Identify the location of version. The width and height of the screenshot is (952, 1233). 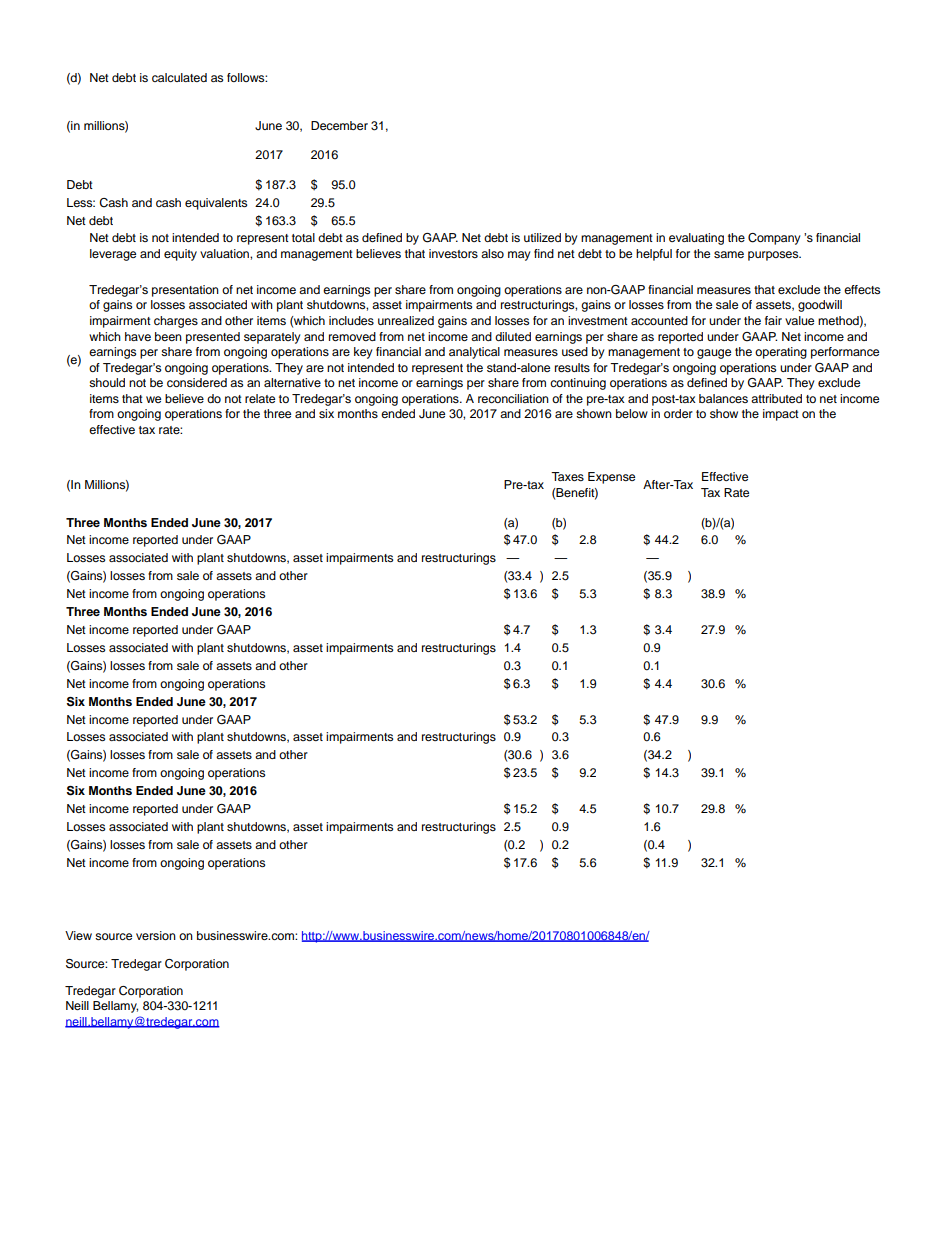
(156, 935).
